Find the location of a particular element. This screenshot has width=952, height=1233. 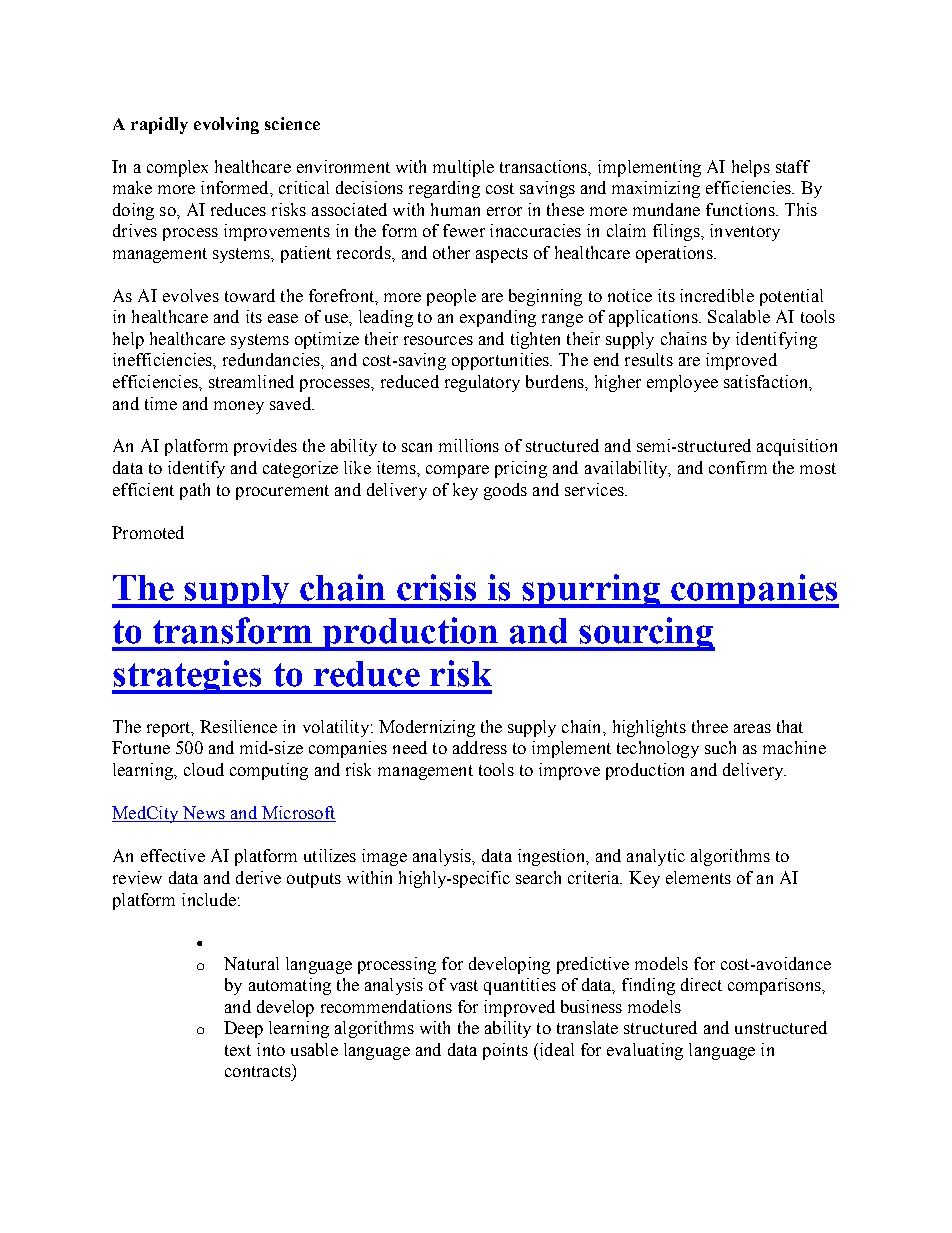

points is located at coordinates (505, 1051).
